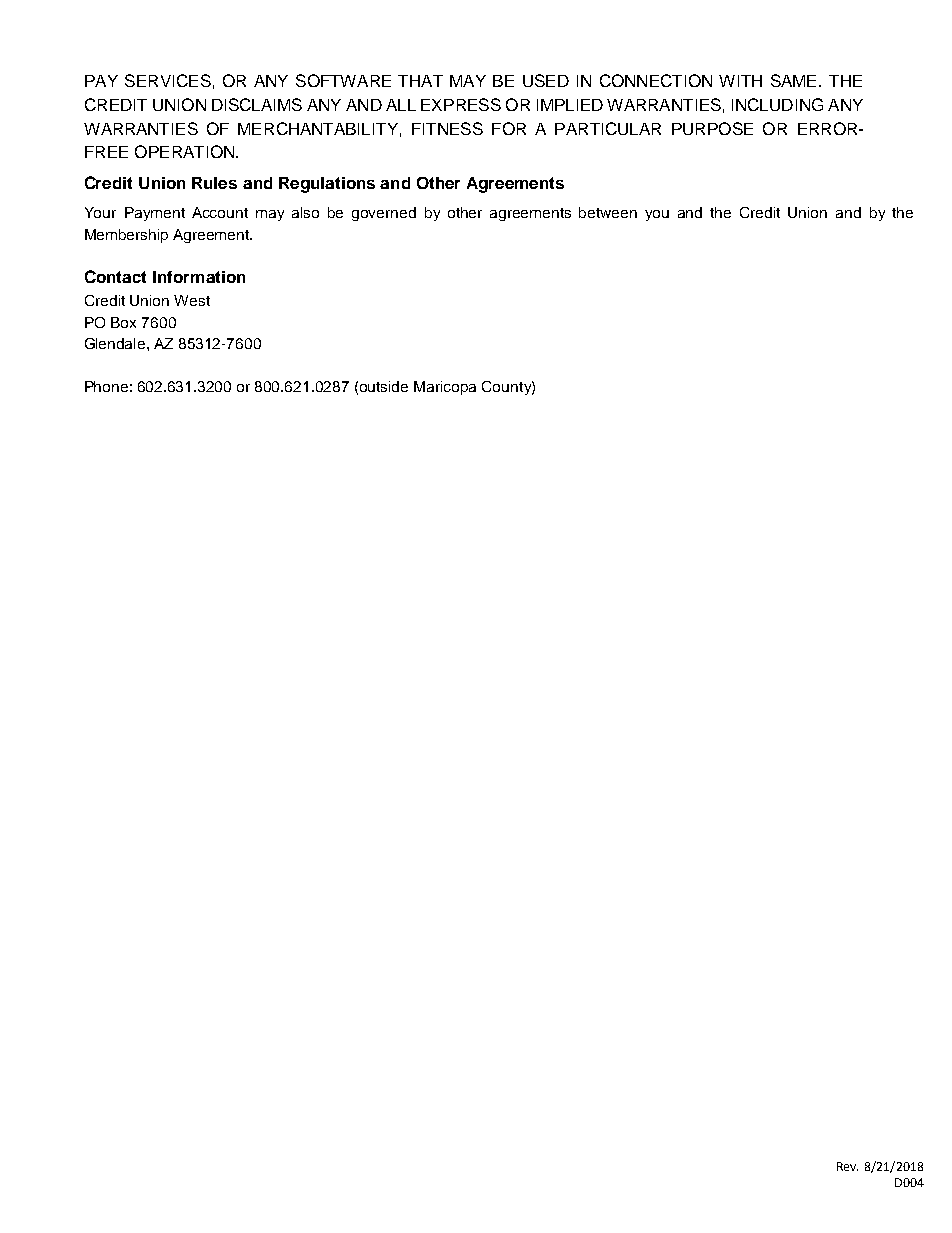  I want to click on also, so click(305, 212).
